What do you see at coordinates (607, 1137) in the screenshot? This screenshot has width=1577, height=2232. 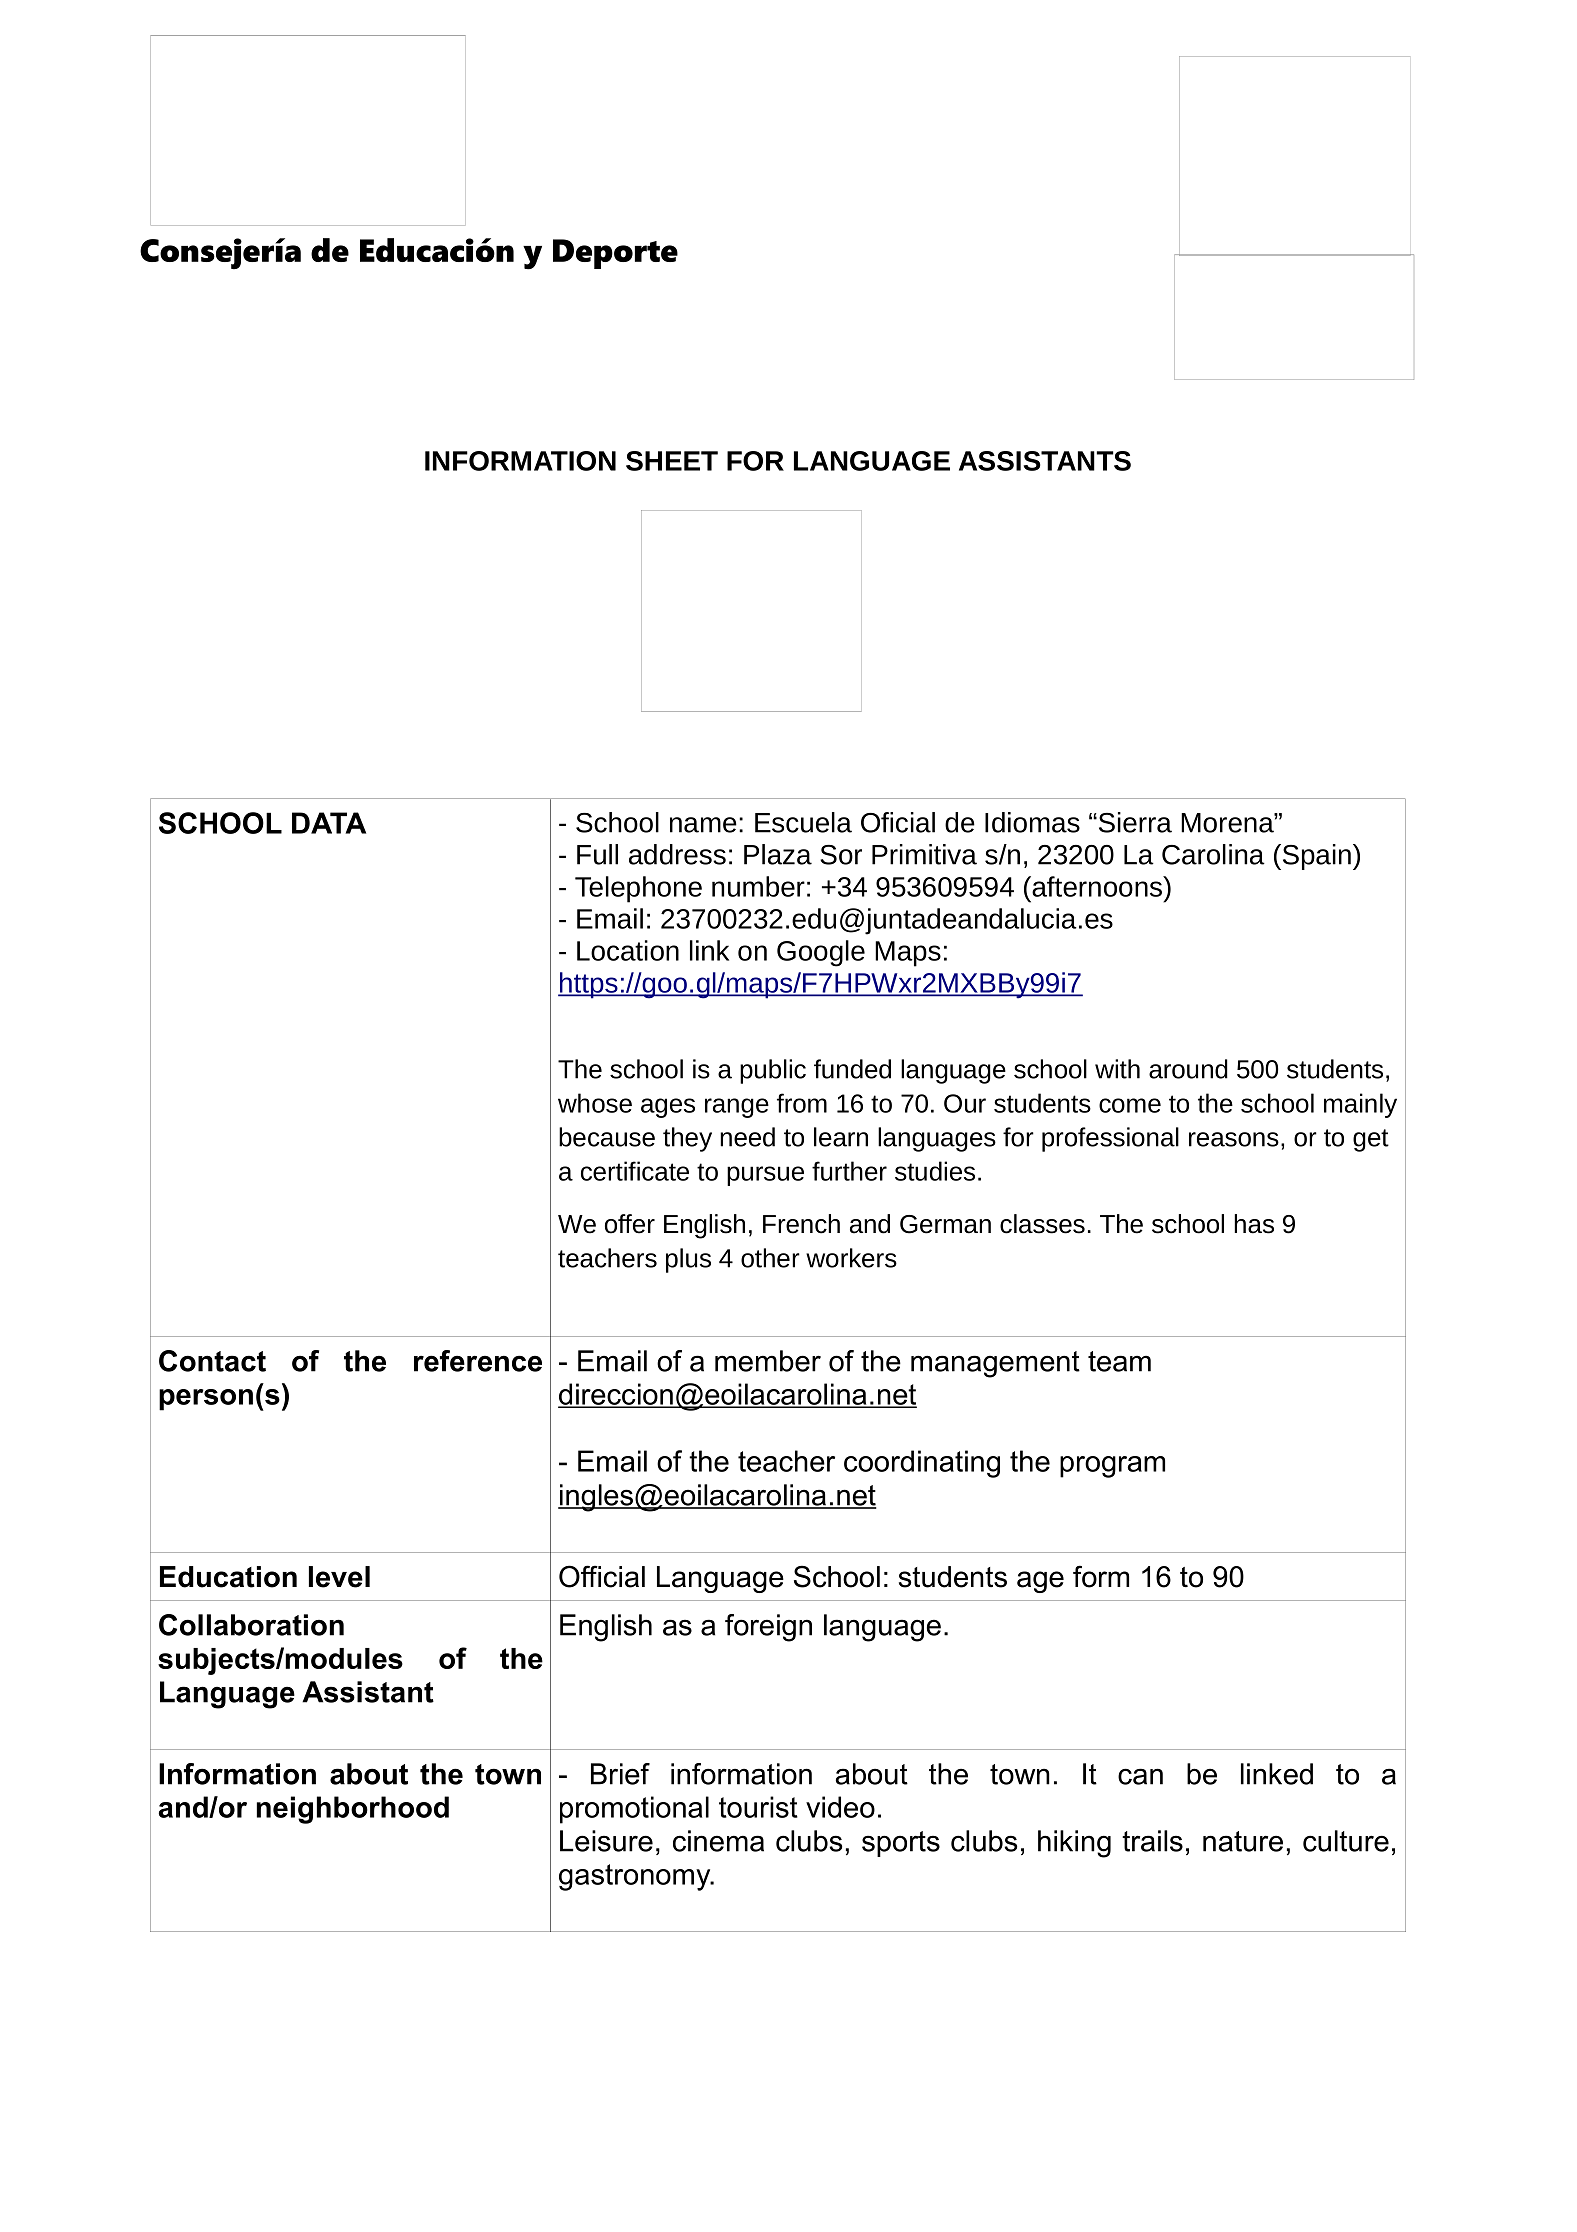 I see `because` at bounding box center [607, 1137].
